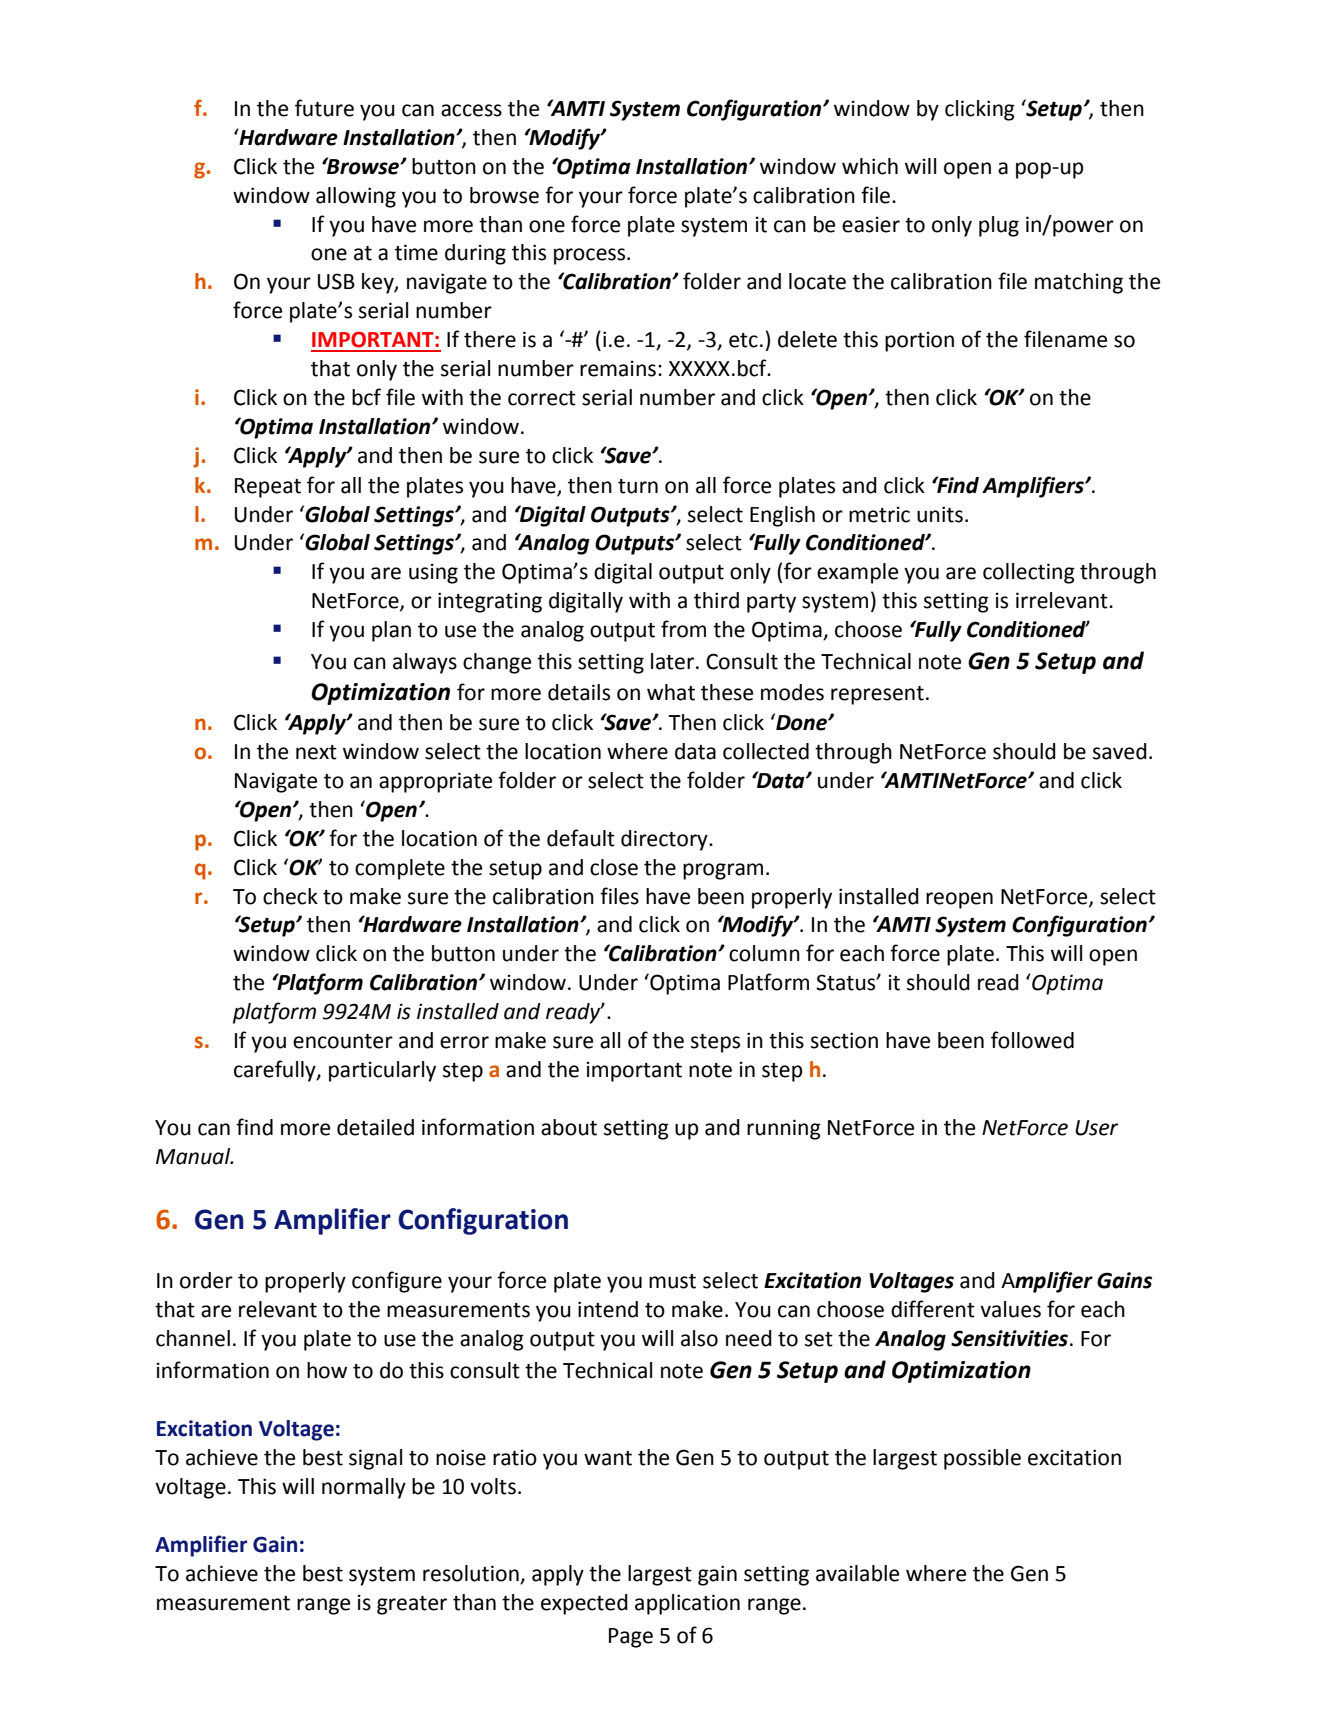  I want to click on about, so click(569, 1127).
